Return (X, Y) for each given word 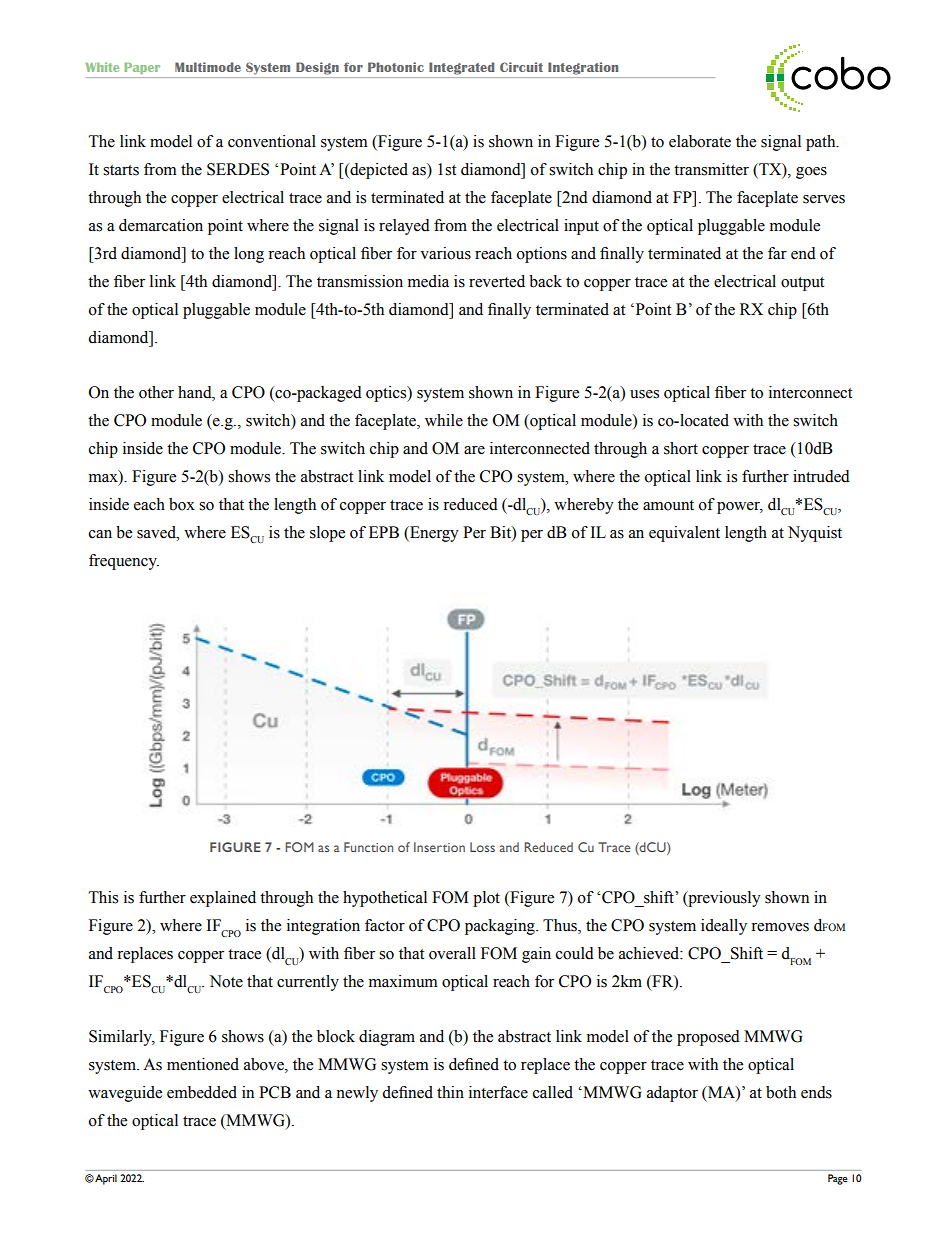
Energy (433, 534)
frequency (124, 562)
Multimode (208, 67)
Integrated (461, 68)
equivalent (684, 534)
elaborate (700, 141)
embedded (202, 1092)
